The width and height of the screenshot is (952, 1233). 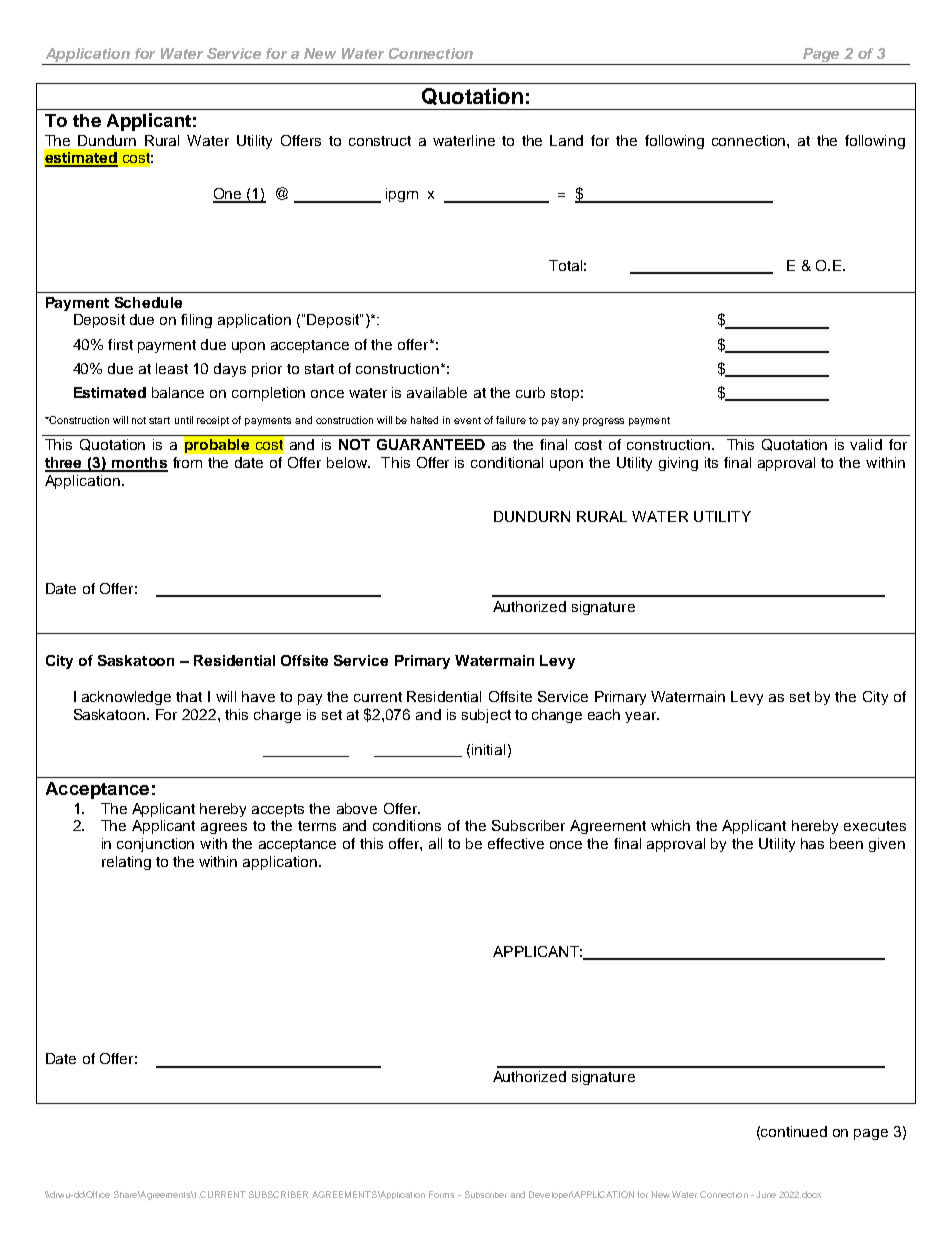 I want to click on curb, so click(x=530, y=392).
